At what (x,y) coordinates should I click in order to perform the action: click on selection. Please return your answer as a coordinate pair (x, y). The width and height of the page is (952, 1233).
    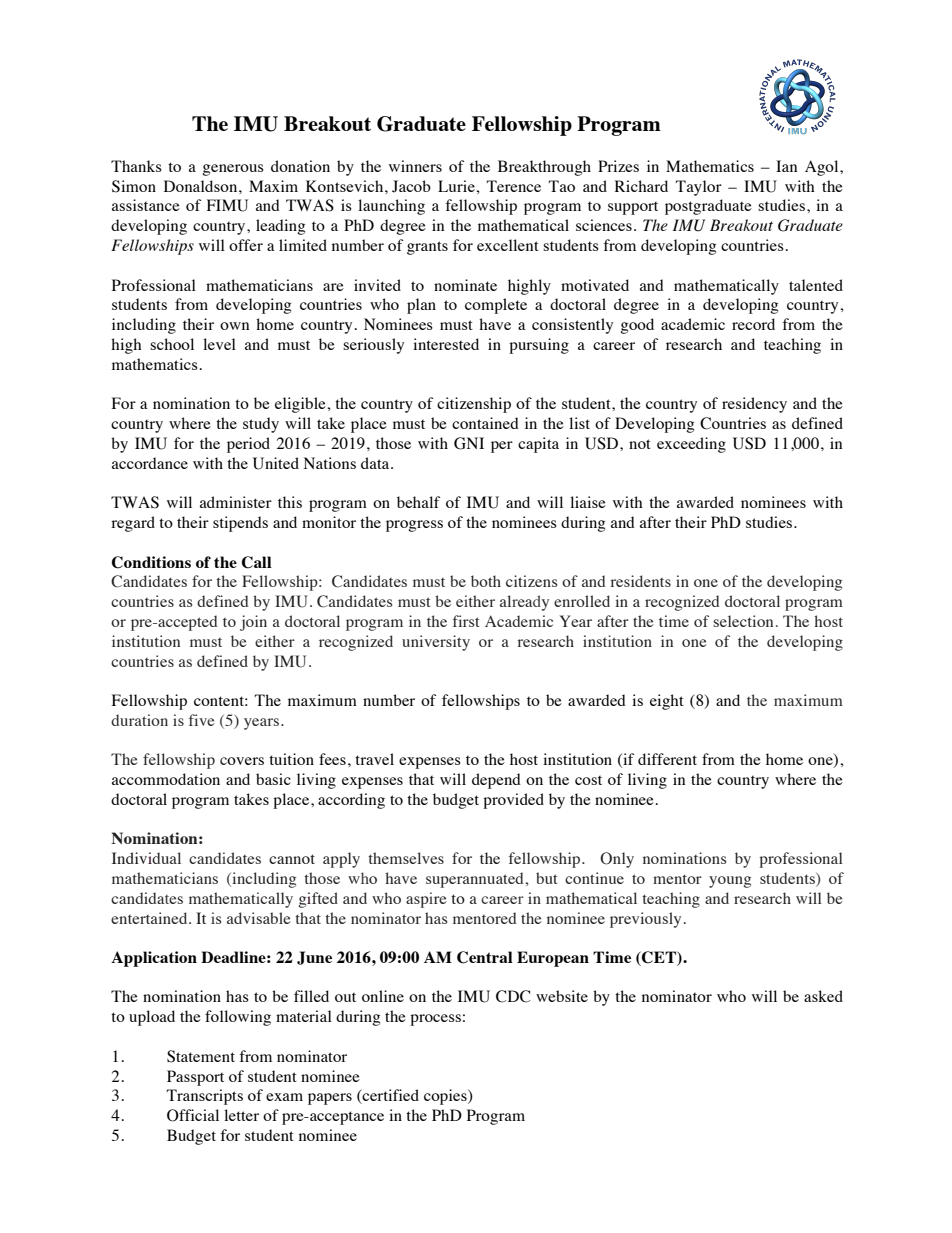
    Looking at the image, I should click on (743, 621).
